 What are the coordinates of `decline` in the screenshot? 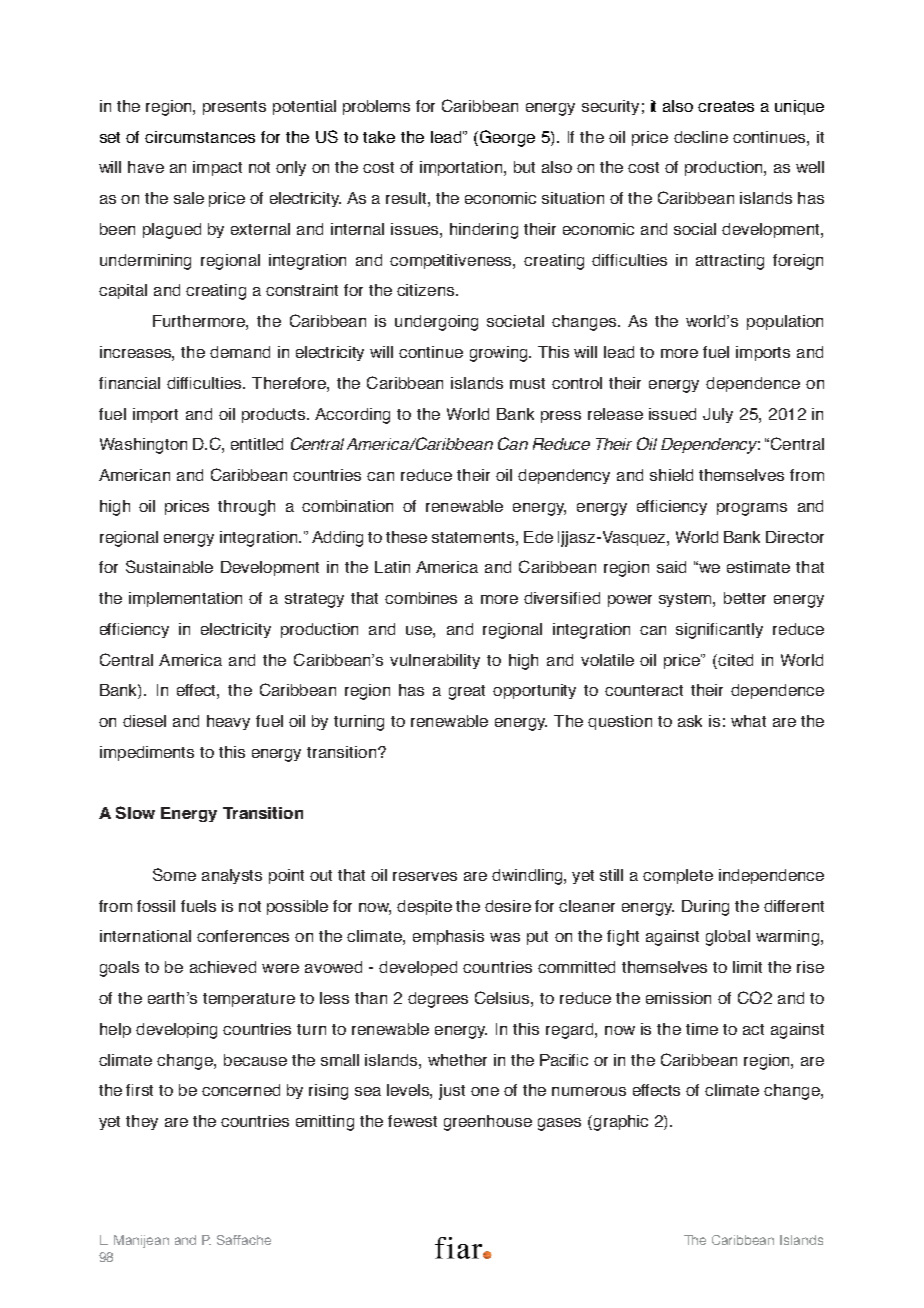 It's located at (701, 137).
